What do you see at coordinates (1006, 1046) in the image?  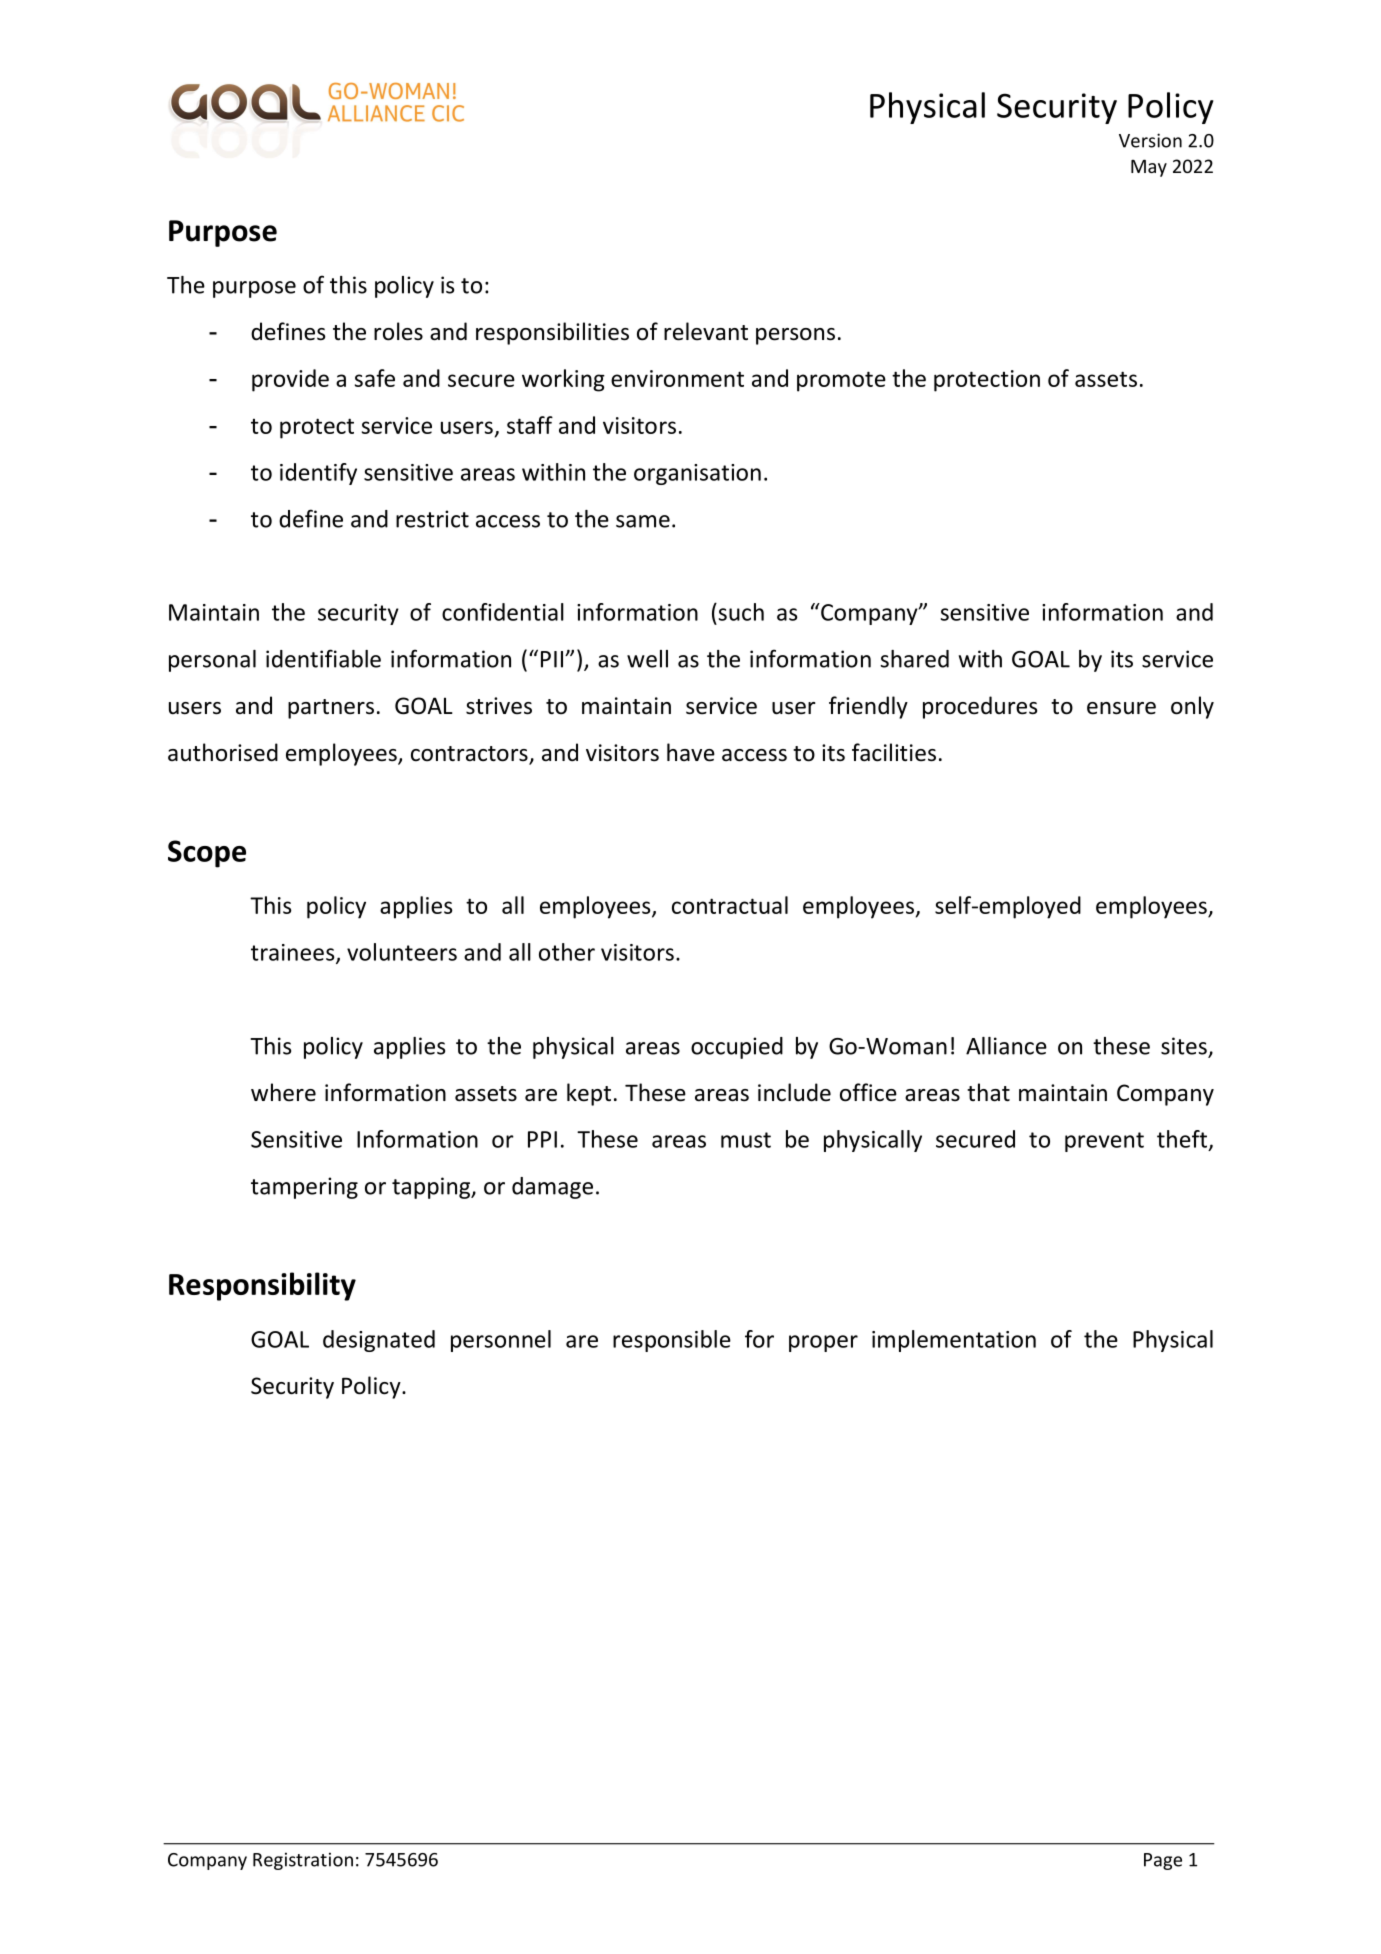 I see `Alliance` at bounding box center [1006, 1046].
